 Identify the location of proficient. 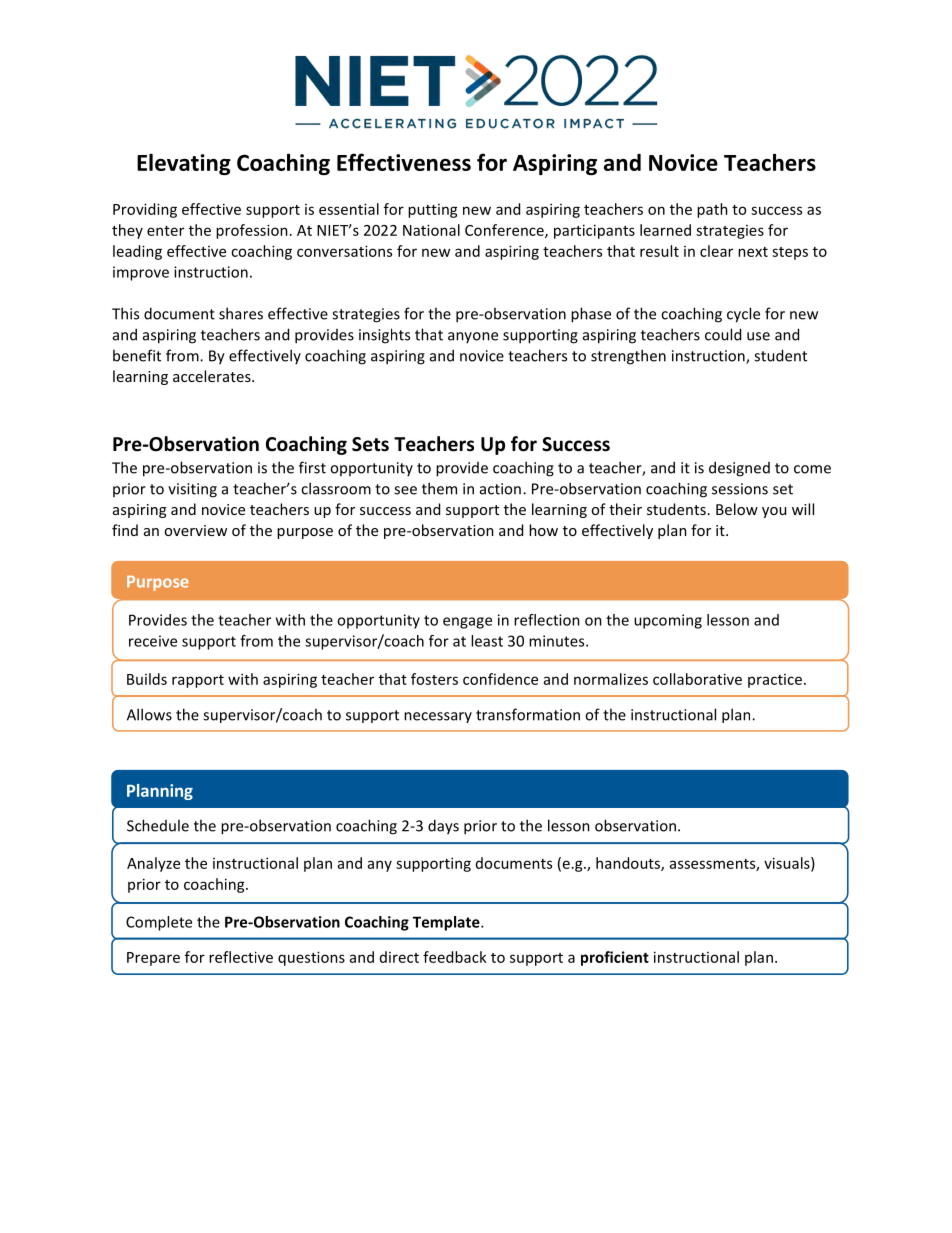
(615, 958).
